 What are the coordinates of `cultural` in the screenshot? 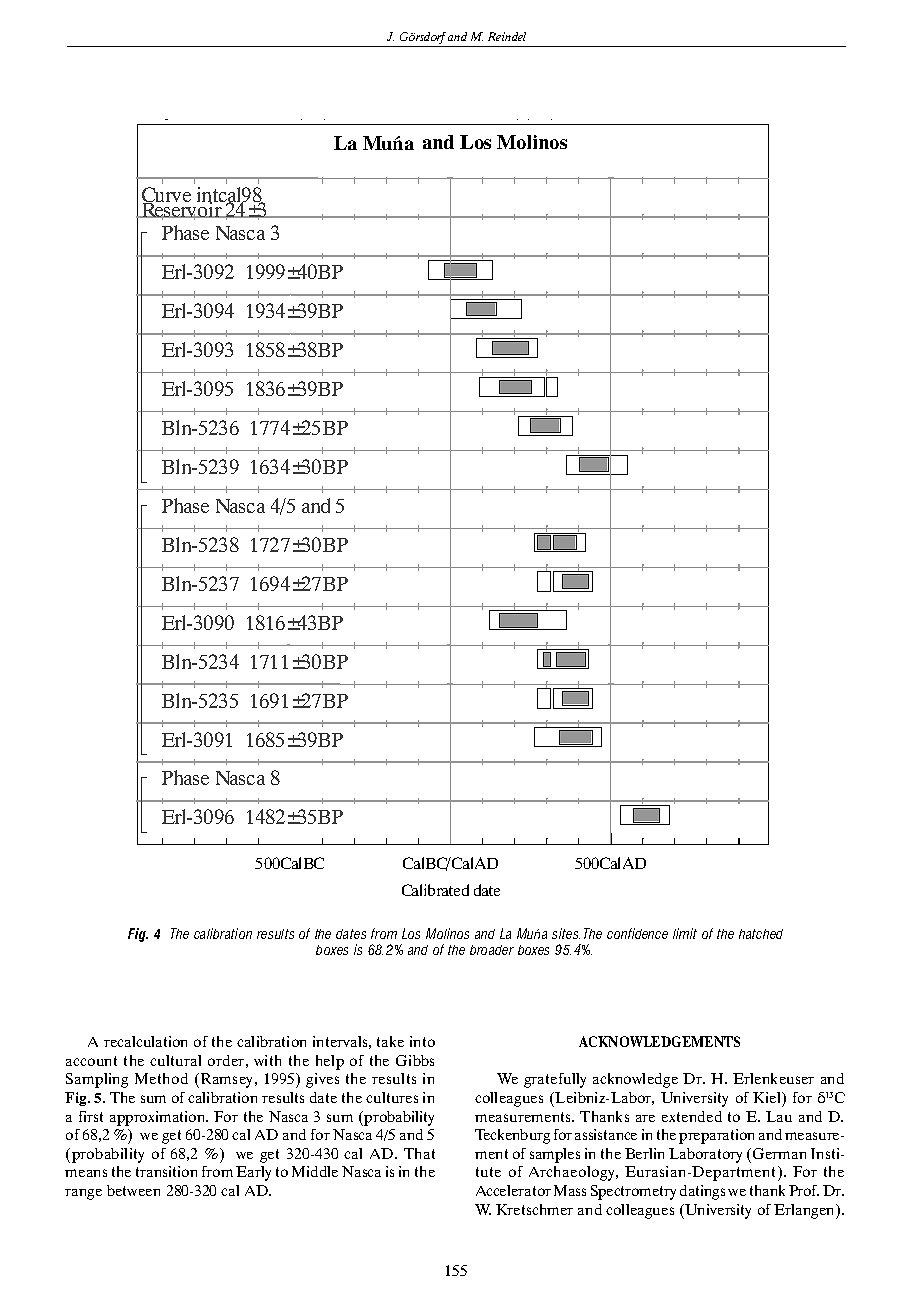 It's located at (175, 1060).
